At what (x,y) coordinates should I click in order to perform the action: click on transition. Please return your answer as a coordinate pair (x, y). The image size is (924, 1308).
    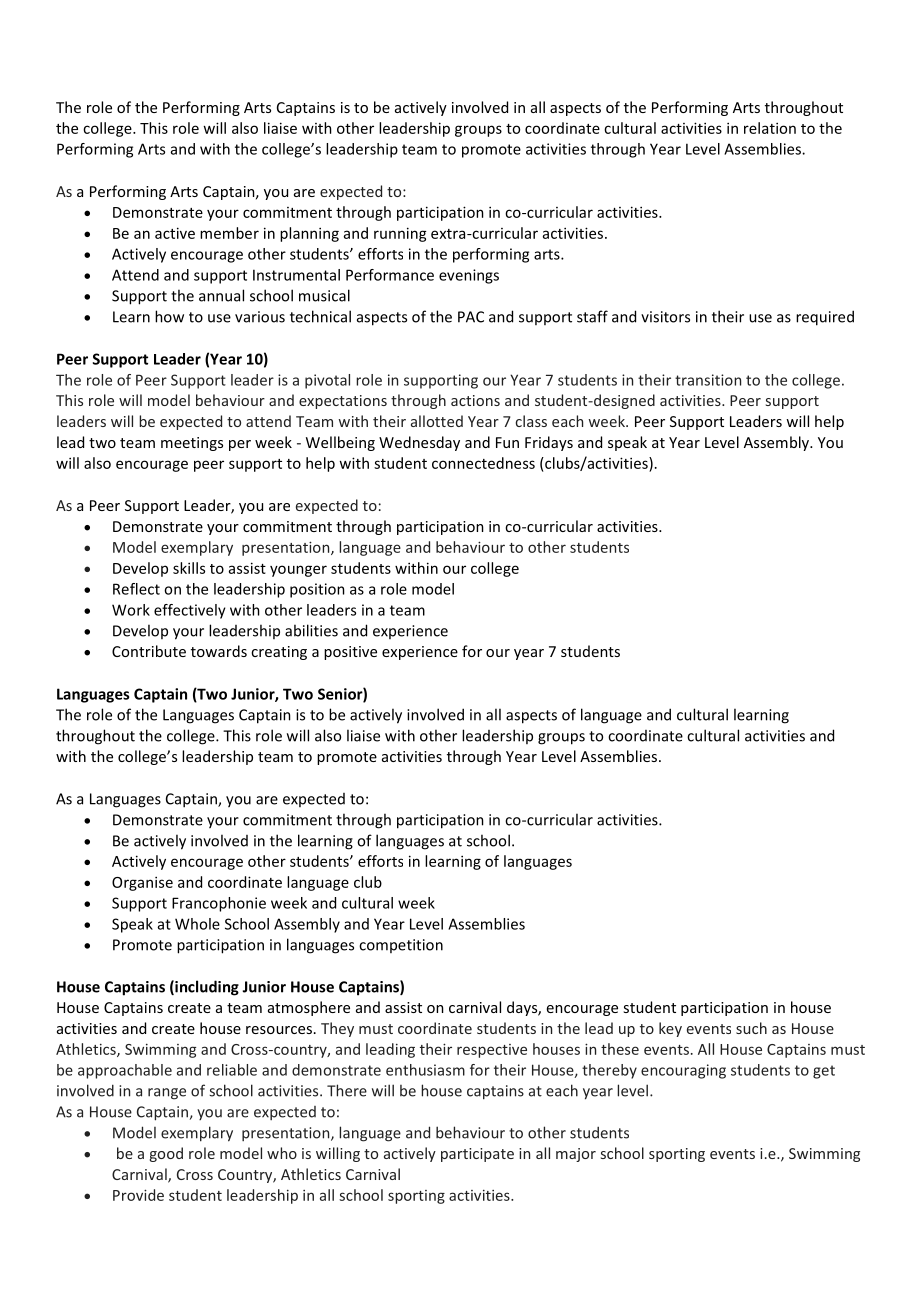
    Looking at the image, I should click on (708, 380).
